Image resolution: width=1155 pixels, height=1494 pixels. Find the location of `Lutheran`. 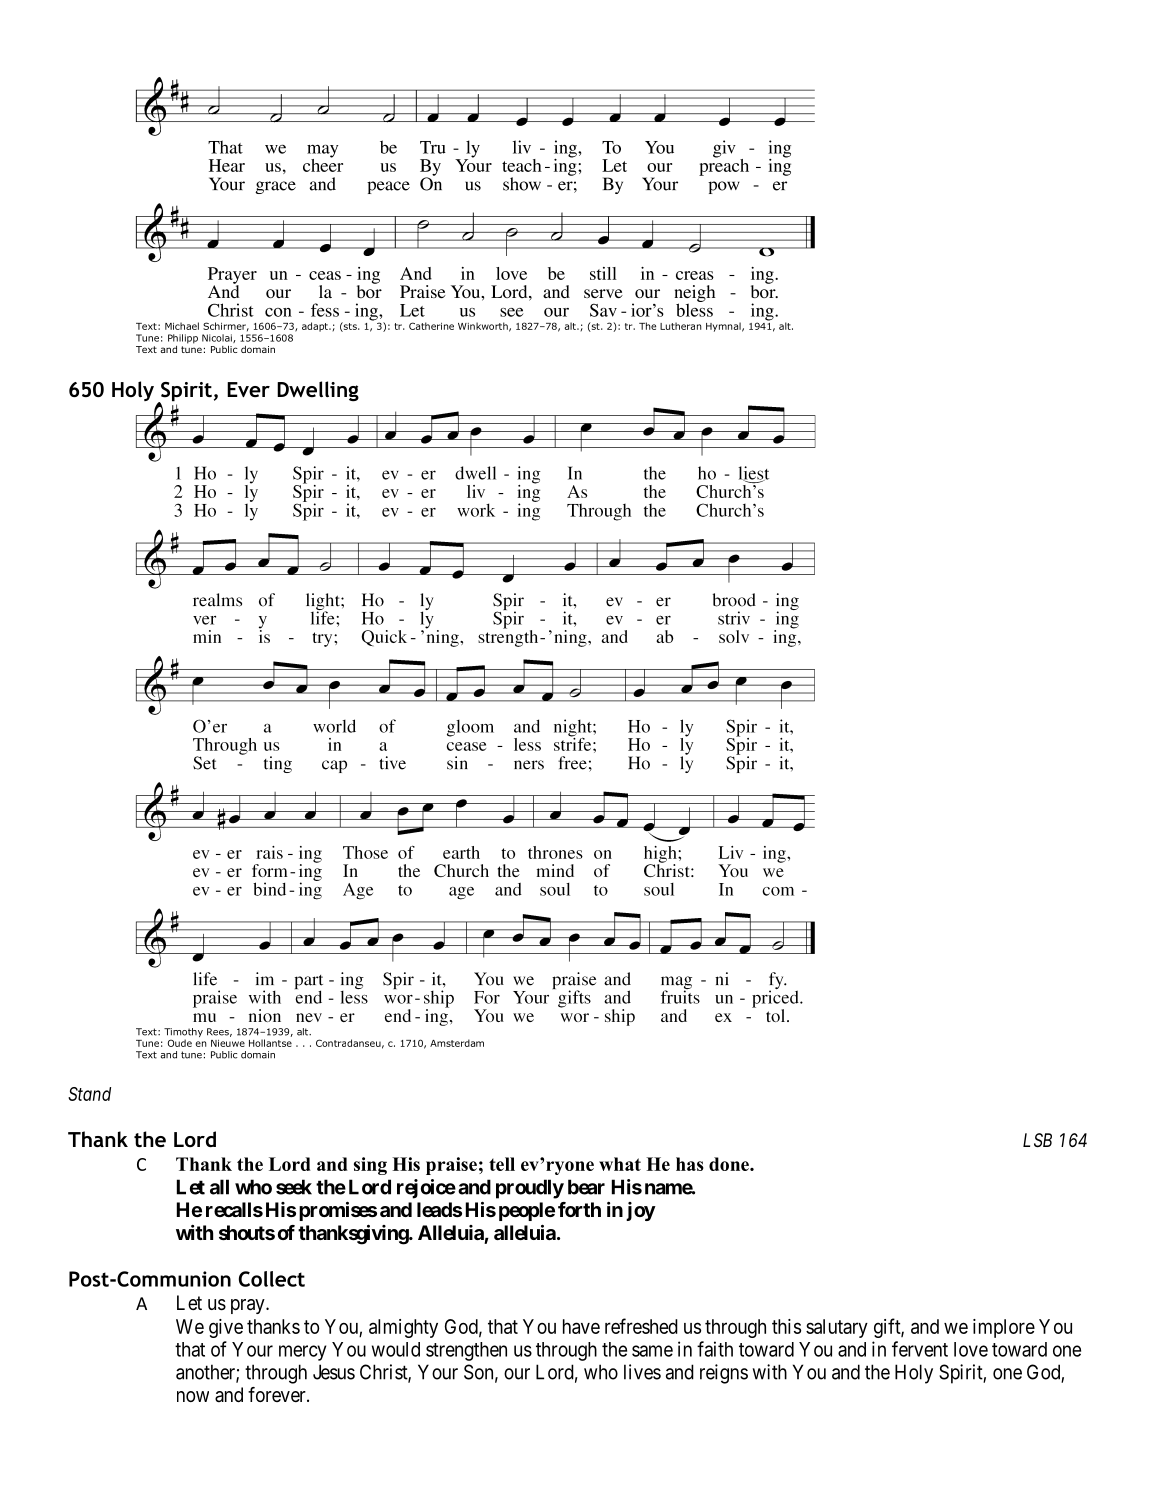

Lutheran is located at coordinates (681, 326).
